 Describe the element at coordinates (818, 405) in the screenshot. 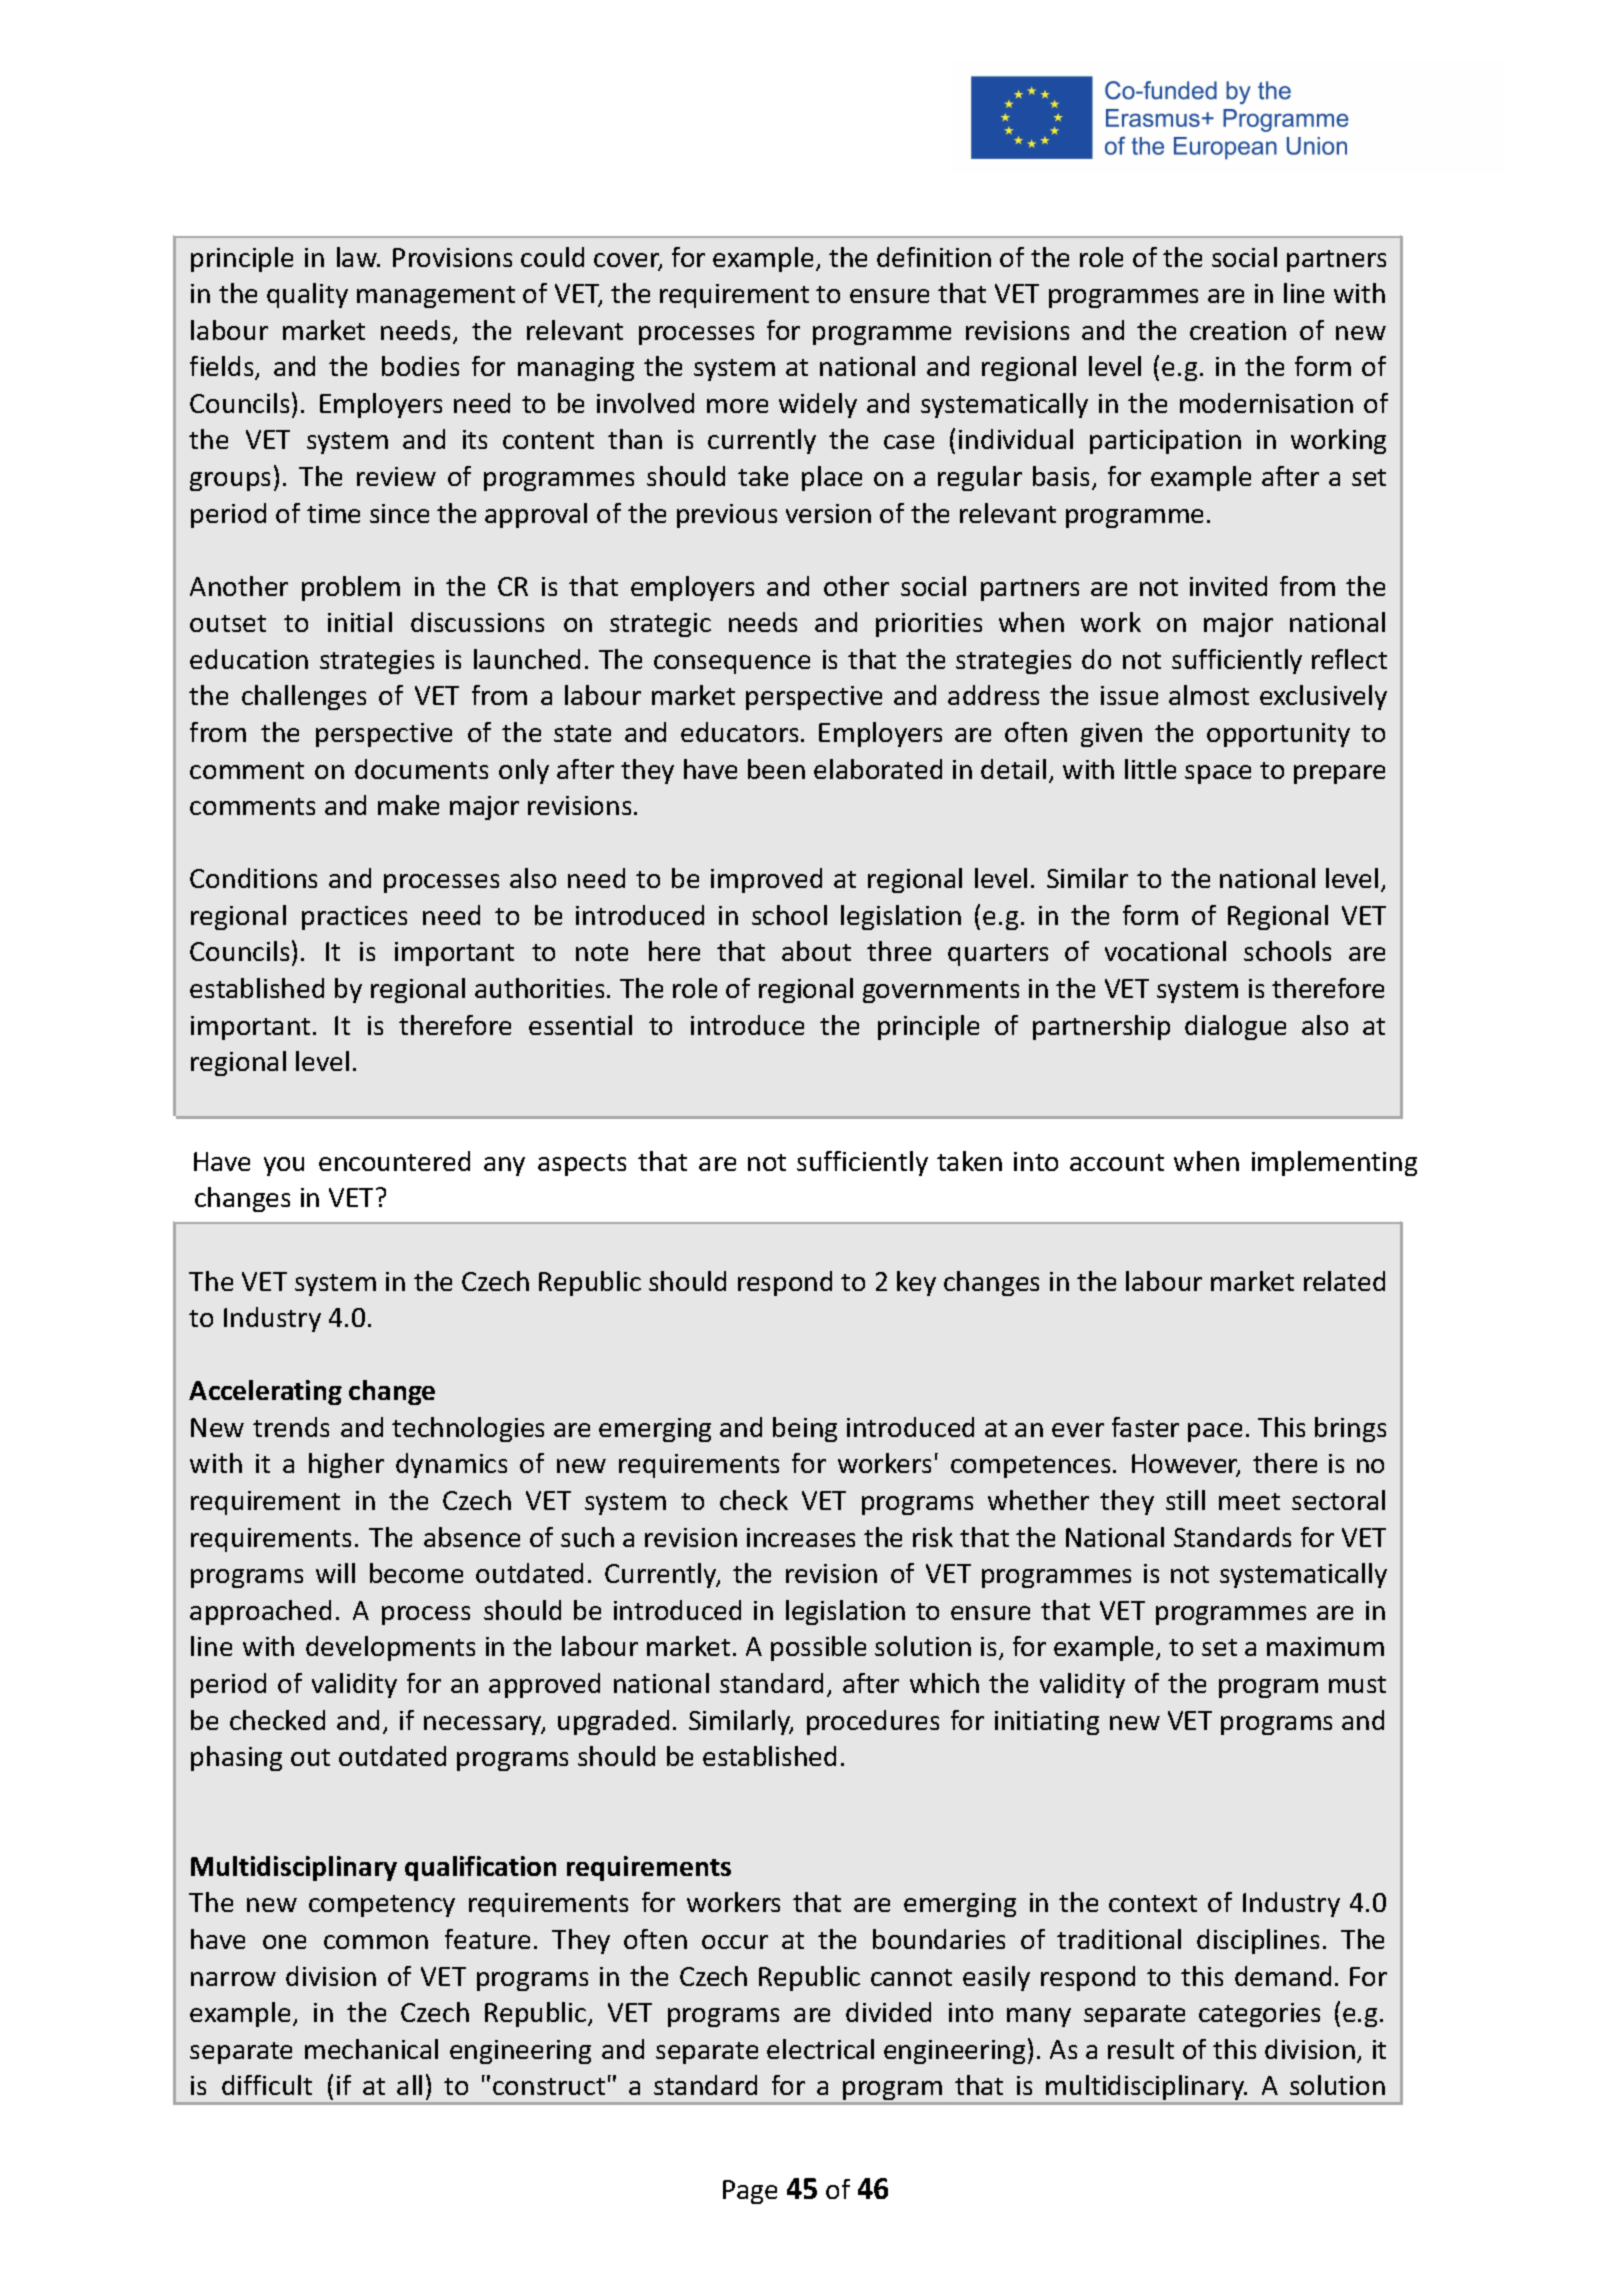

I see `widely` at that location.
